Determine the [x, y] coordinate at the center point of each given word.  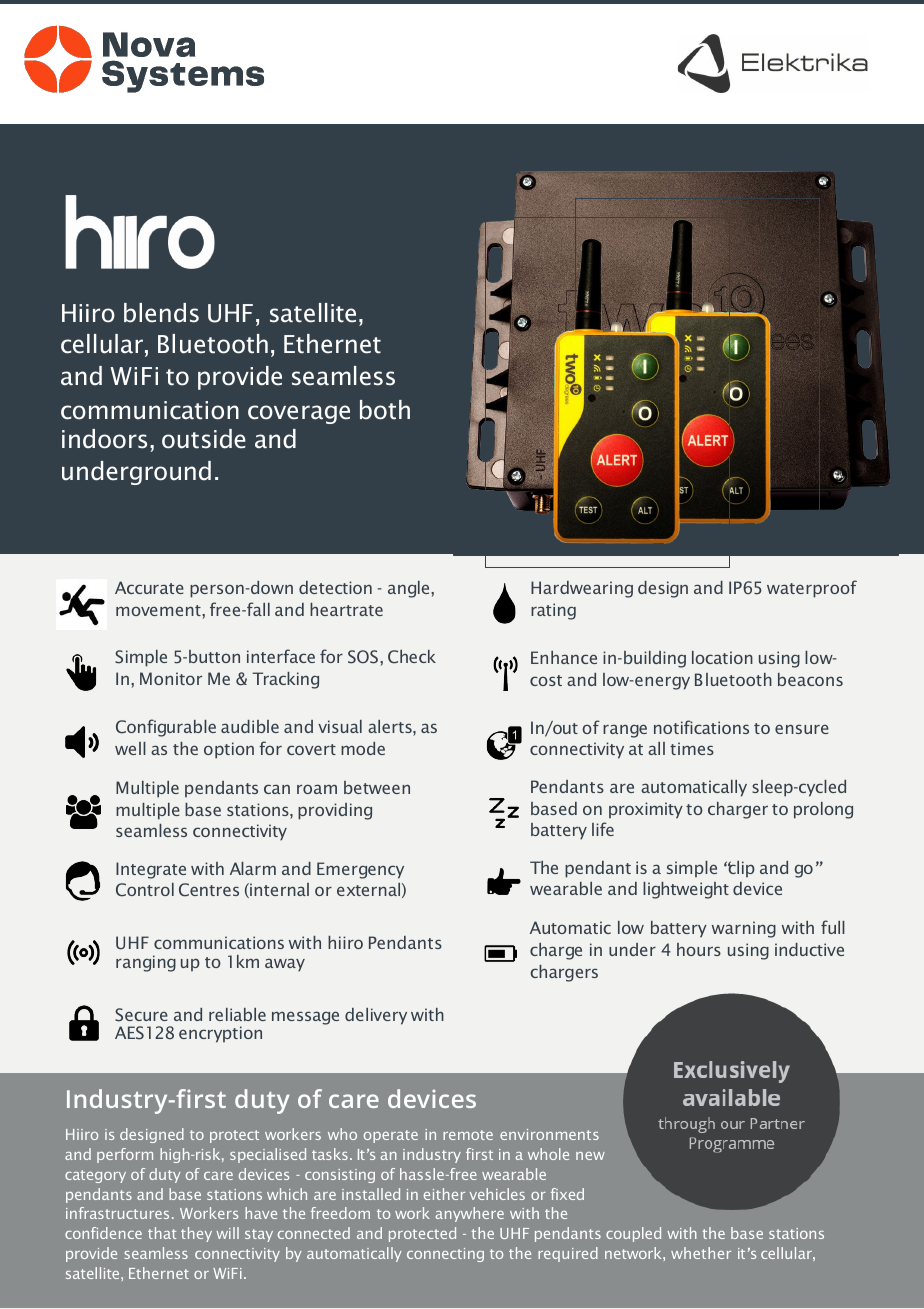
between [377, 787]
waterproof [812, 589]
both [385, 410]
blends [161, 313]
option [229, 750]
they [196, 1234]
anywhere [470, 1214]
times [692, 748]
